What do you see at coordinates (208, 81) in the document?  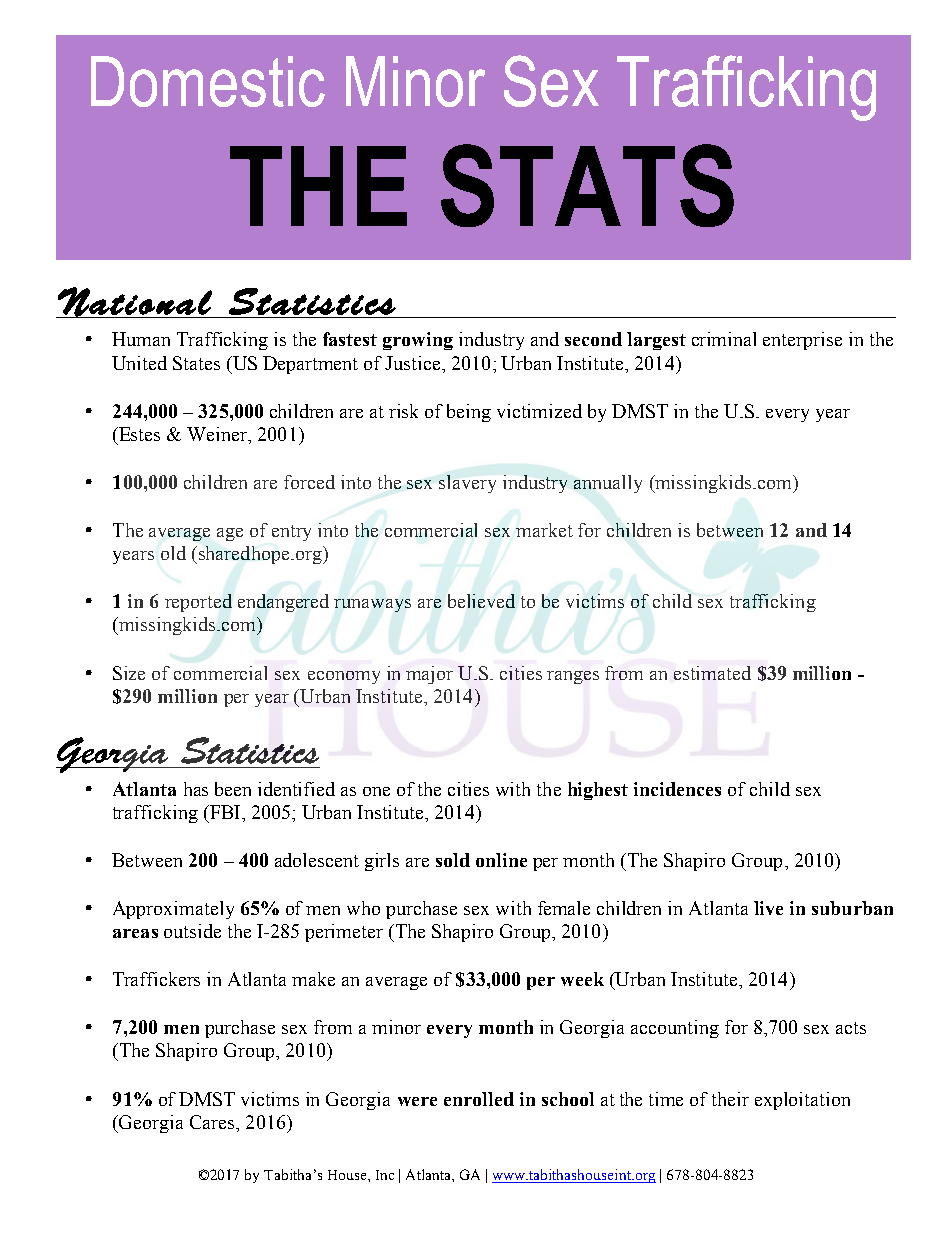 I see `Domestic` at bounding box center [208, 81].
